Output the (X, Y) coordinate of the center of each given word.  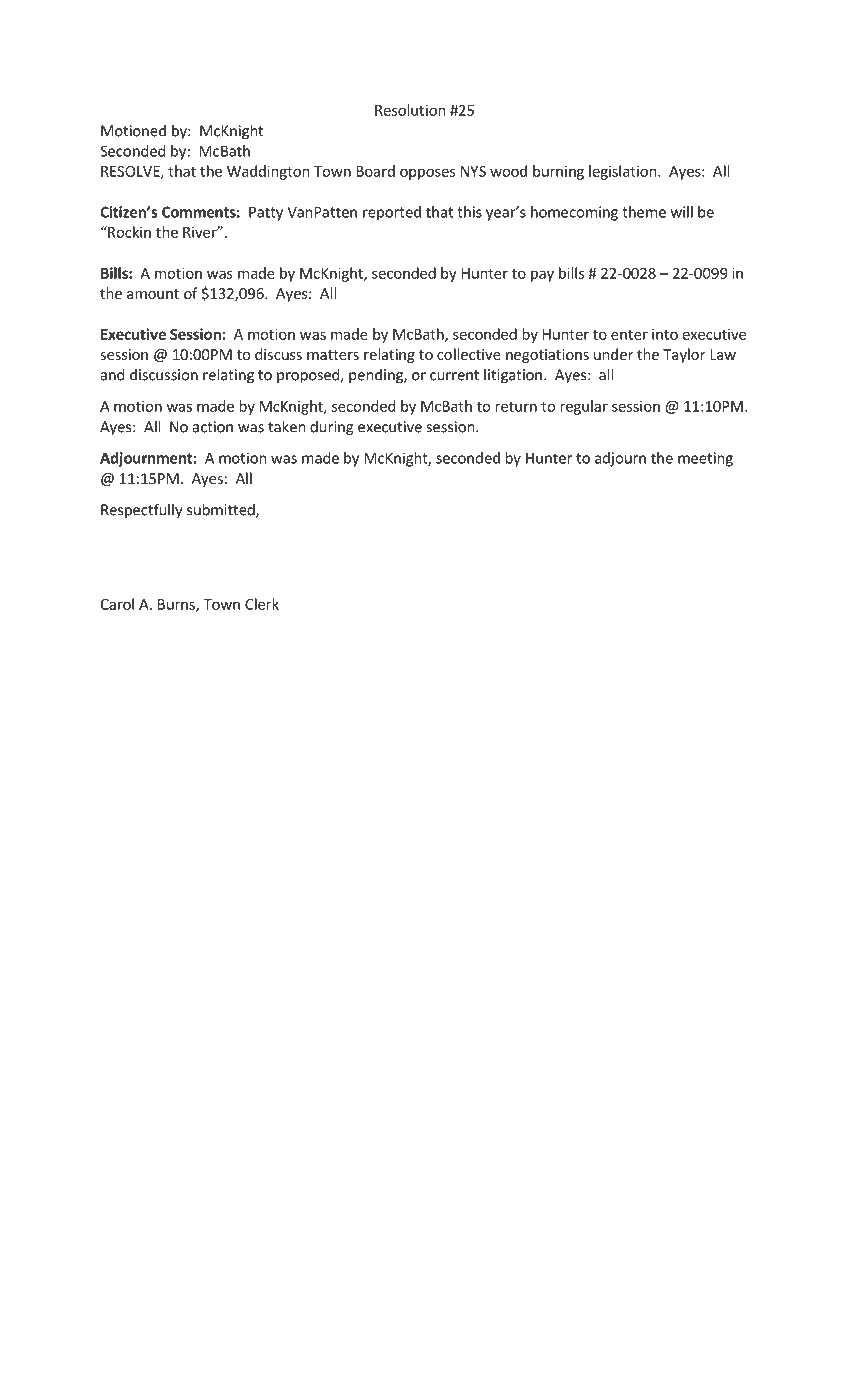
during (331, 428)
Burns (177, 605)
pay (542, 276)
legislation (623, 172)
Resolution (410, 110)
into (665, 334)
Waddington (268, 172)
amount (153, 294)
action (213, 427)
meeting (705, 459)
